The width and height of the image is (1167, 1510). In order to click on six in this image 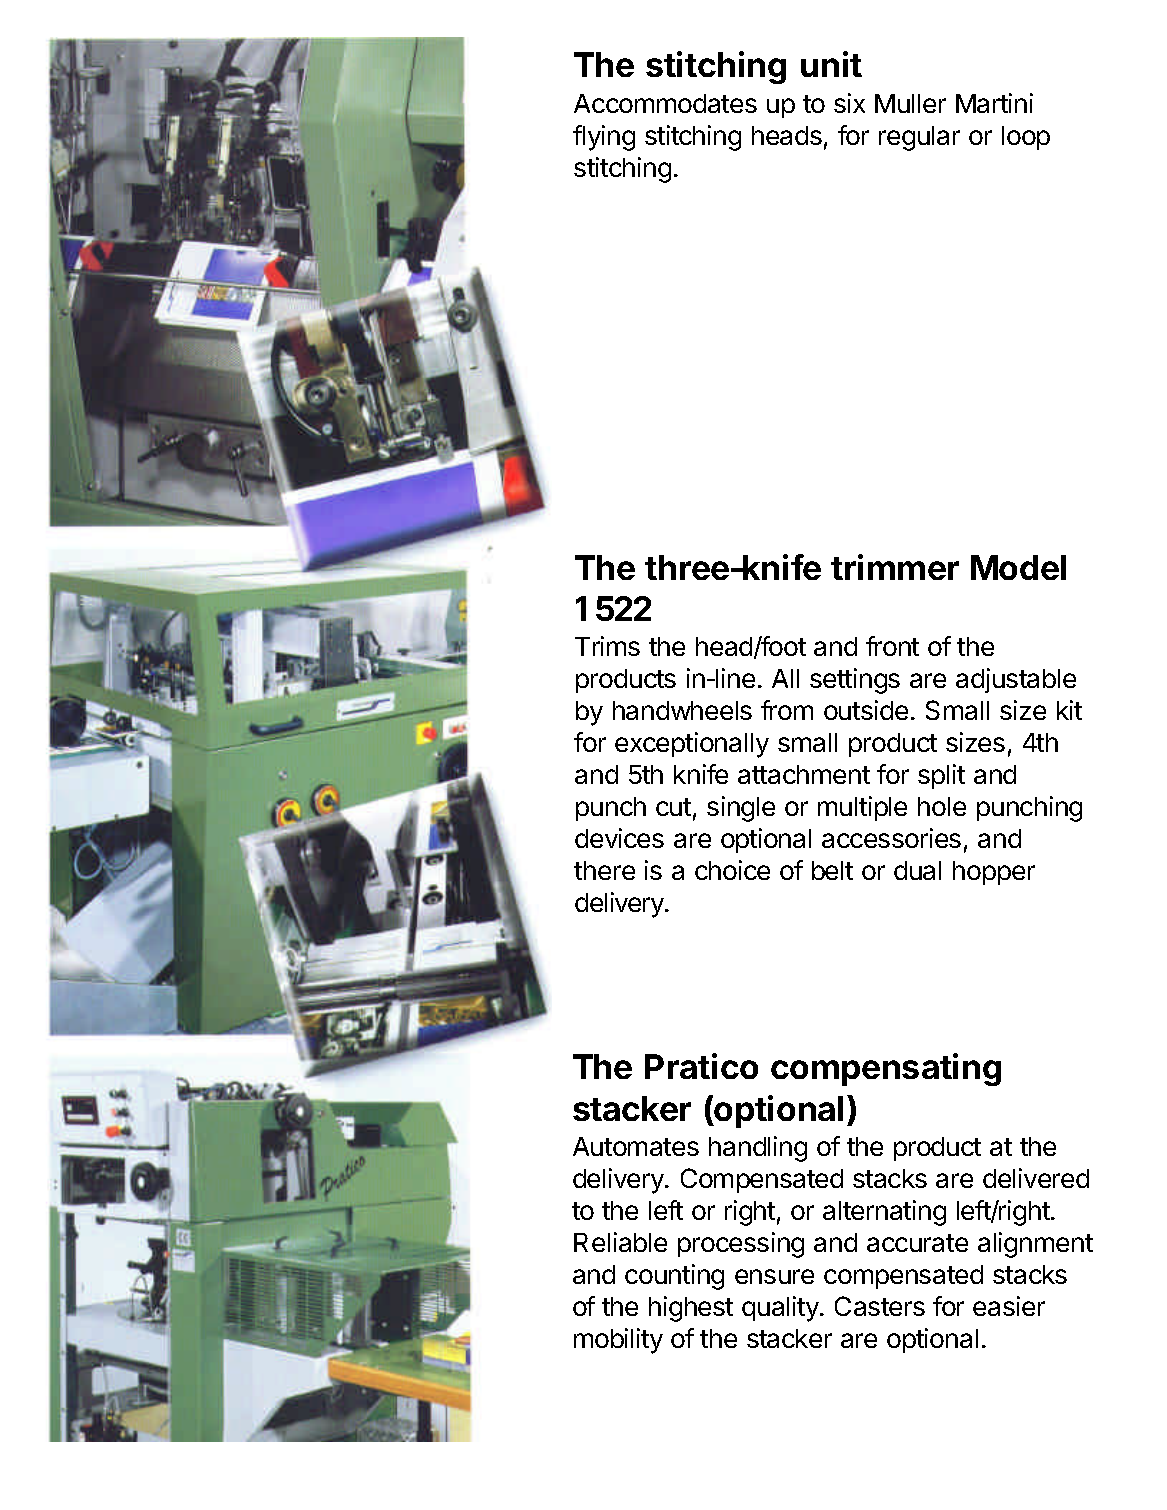, I will do `click(849, 103)`.
